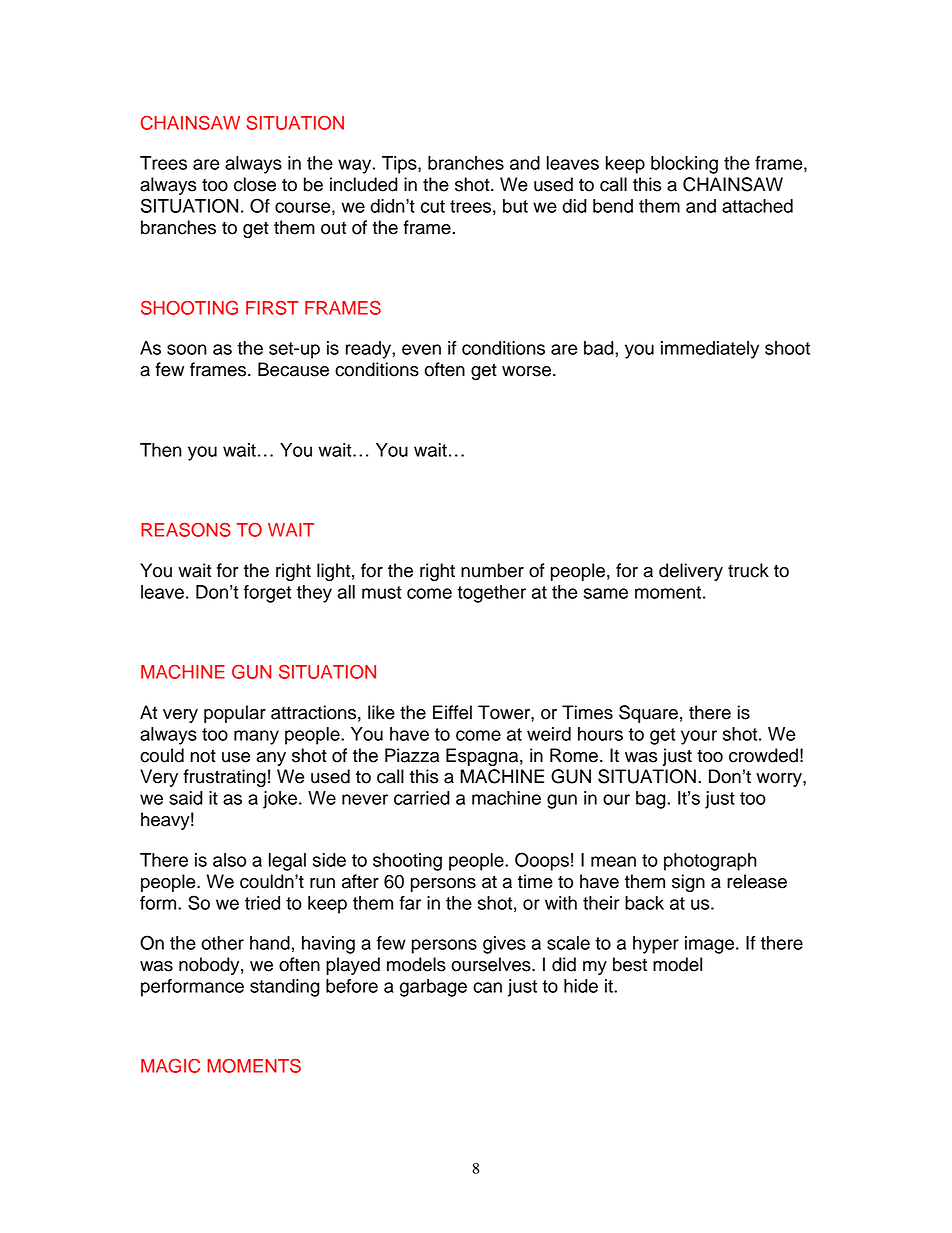 Image resolution: width=952 pixels, height=1233 pixels. Describe the element at coordinates (170, 1065) in the page. I see `MAGIC` at that location.
